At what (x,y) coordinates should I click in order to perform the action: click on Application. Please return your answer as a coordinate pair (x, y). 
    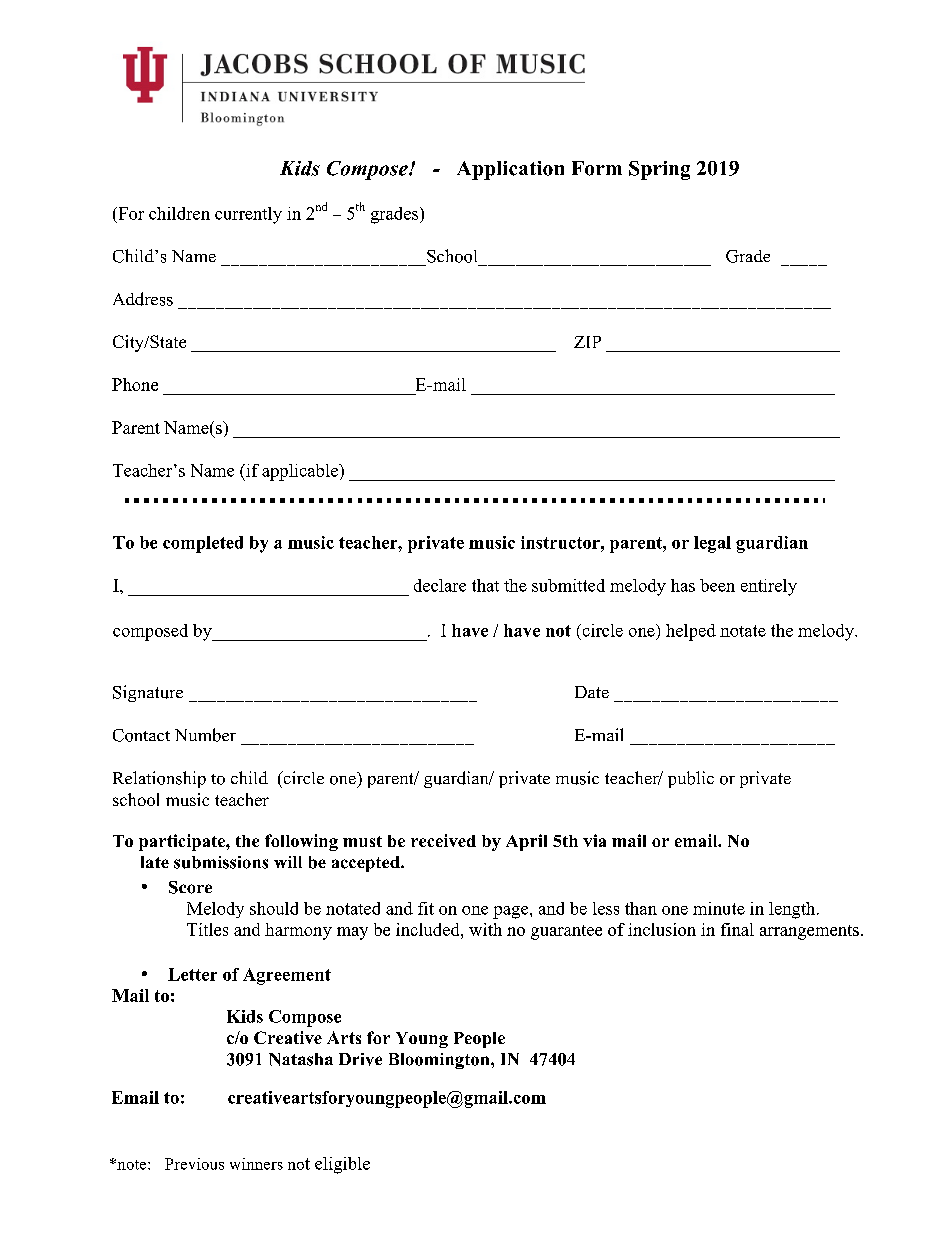
    Looking at the image, I should click on (510, 170).
